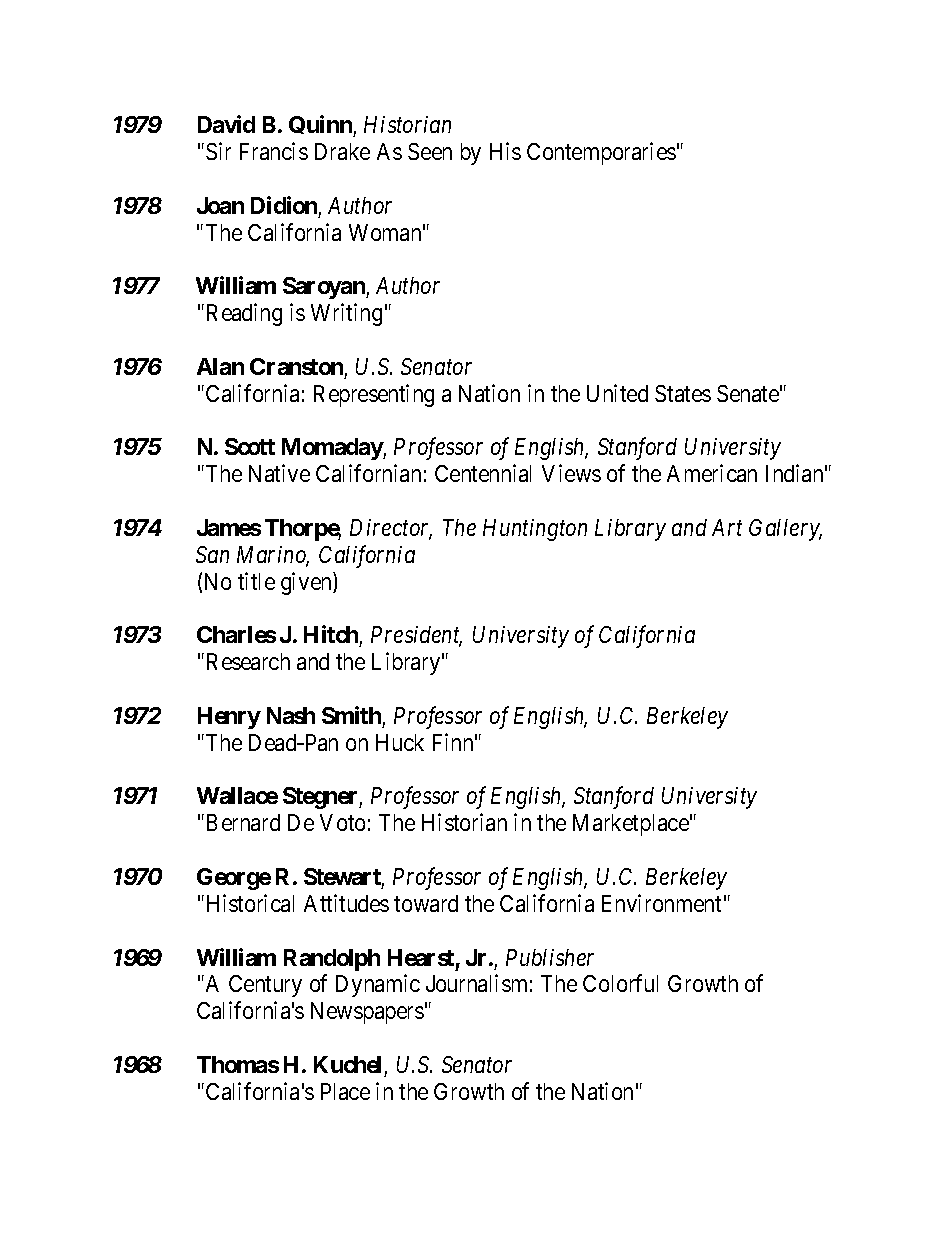 This screenshot has width=952, height=1233. Describe the element at coordinates (291, 715) in the screenshot. I see `Nash` at that location.
